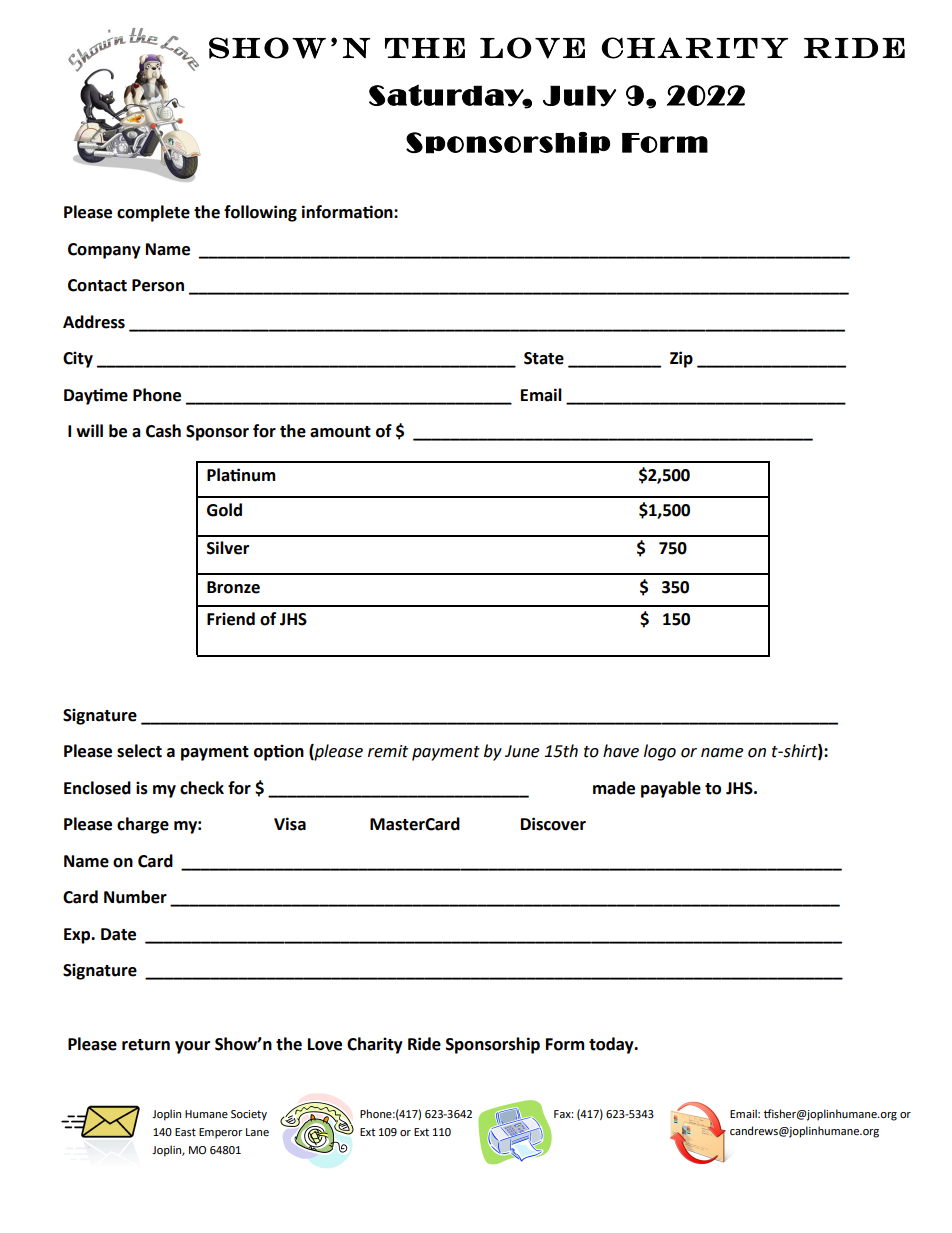 This document has width=952, height=1233. What do you see at coordinates (233, 587) in the document?
I see `Bronze` at bounding box center [233, 587].
